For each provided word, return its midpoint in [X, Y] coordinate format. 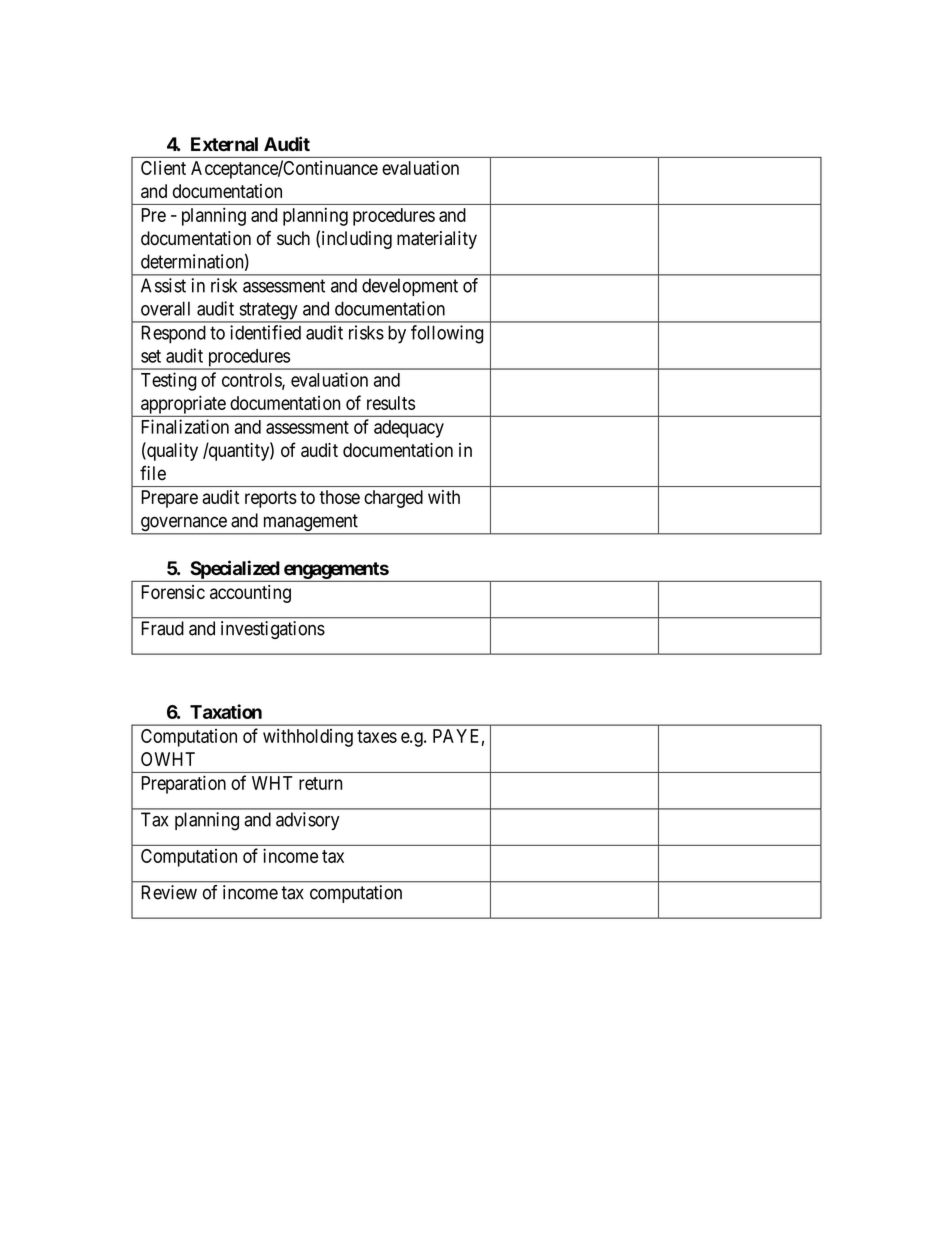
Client [163, 167]
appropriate [183, 404]
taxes [377, 736]
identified [265, 332]
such [293, 238]
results [391, 403]
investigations [273, 630]
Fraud [162, 628]
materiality [437, 240]
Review [169, 892]
